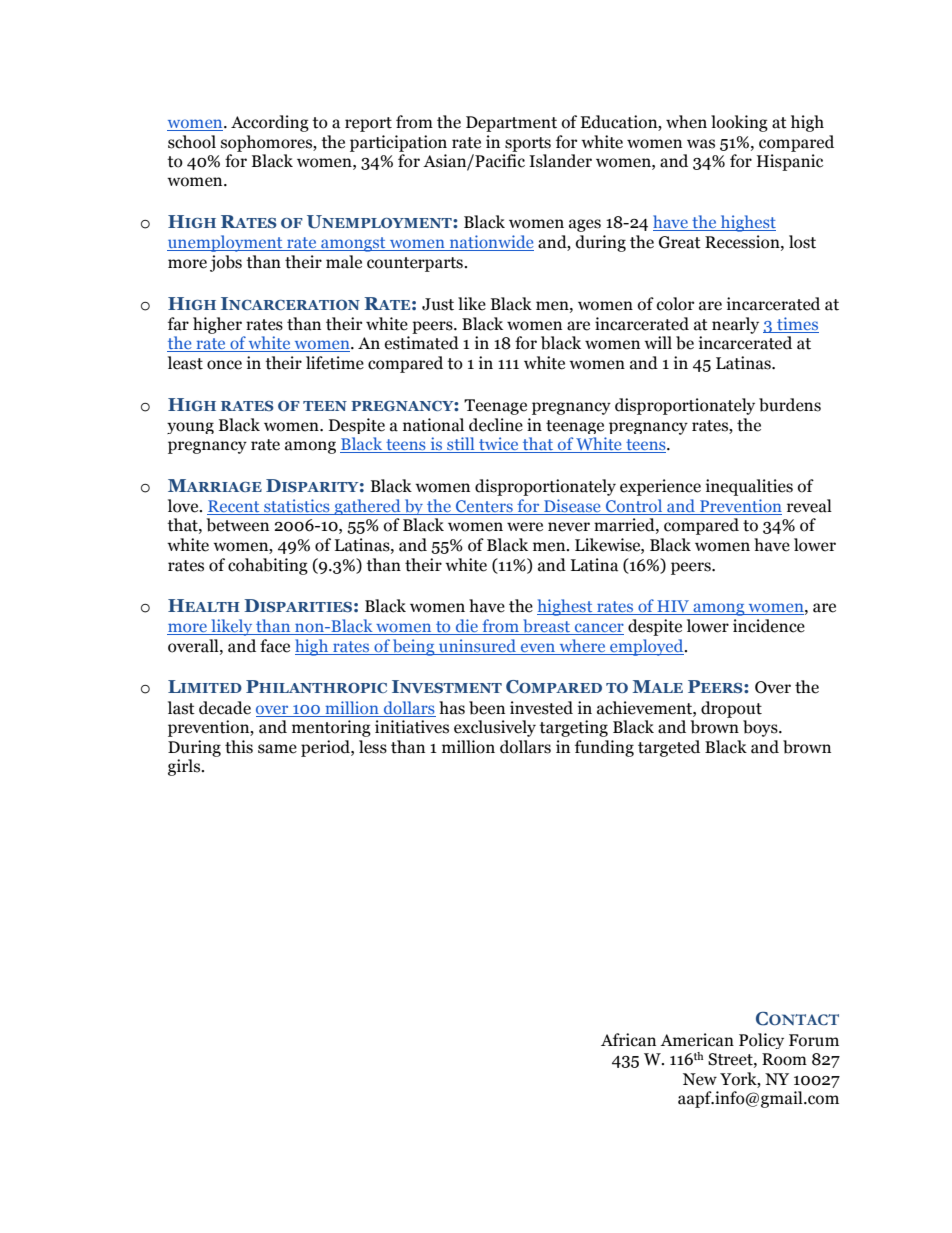  I want to click on cohabiting, so click(268, 566).
